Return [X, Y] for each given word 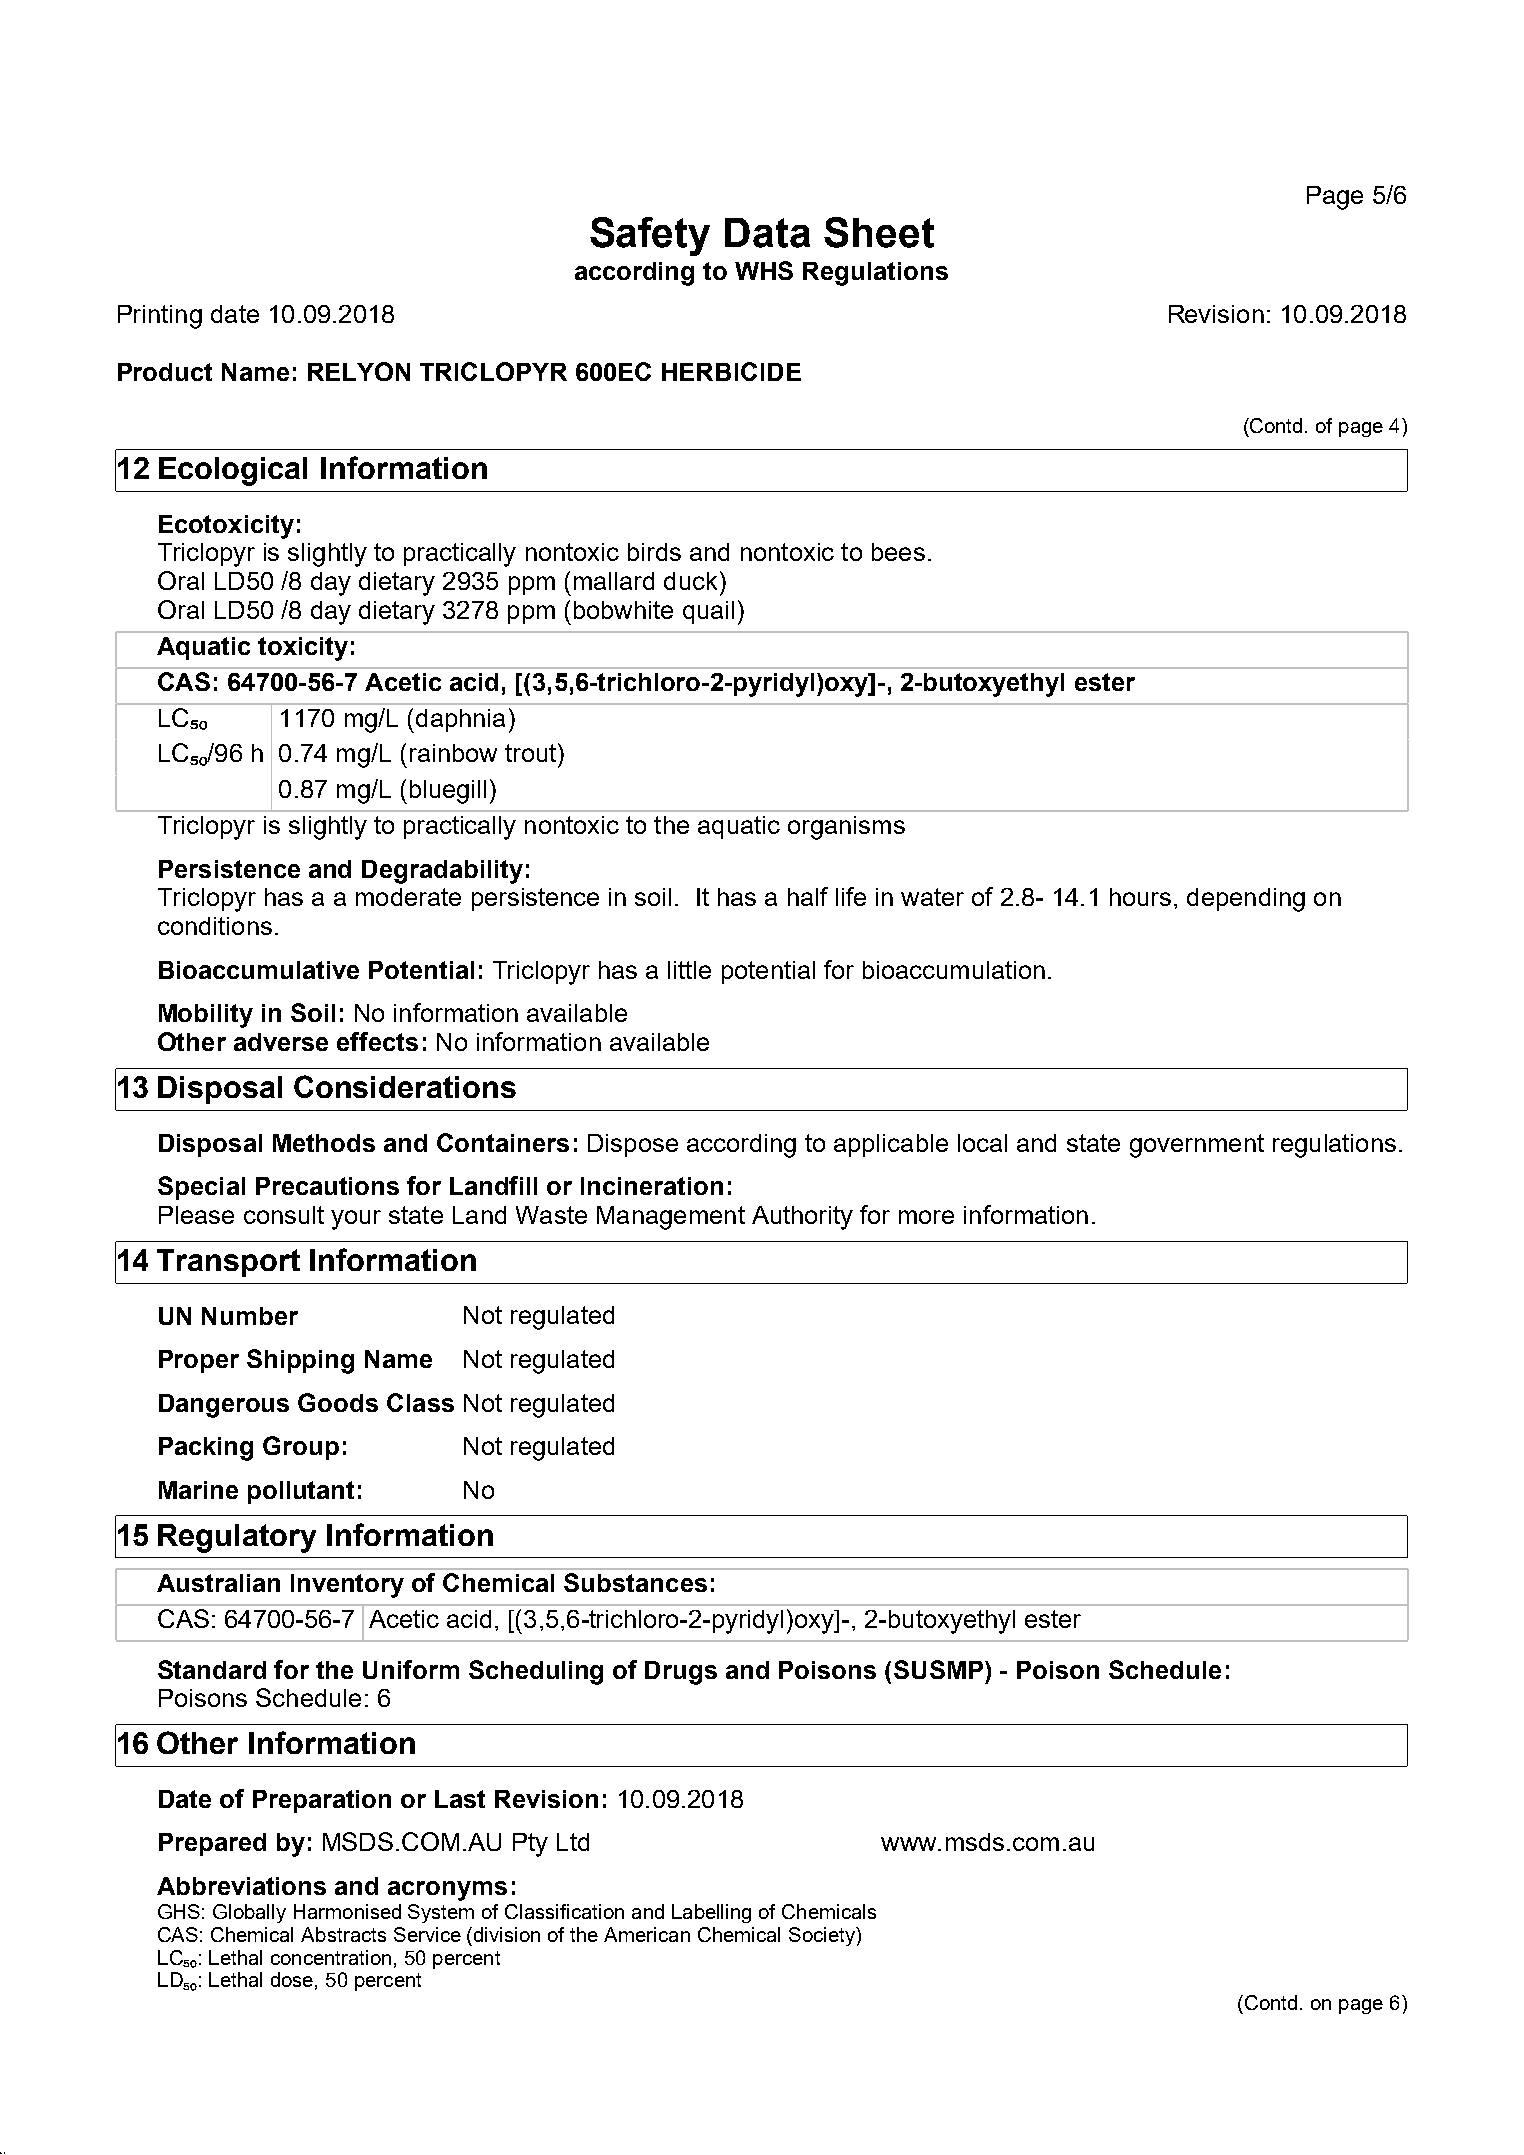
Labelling [711, 1913]
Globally [249, 1913]
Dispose [633, 1145]
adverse [281, 1042]
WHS [764, 270]
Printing [160, 317]
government [1197, 1146]
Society [823, 1936]
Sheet [879, 232]
